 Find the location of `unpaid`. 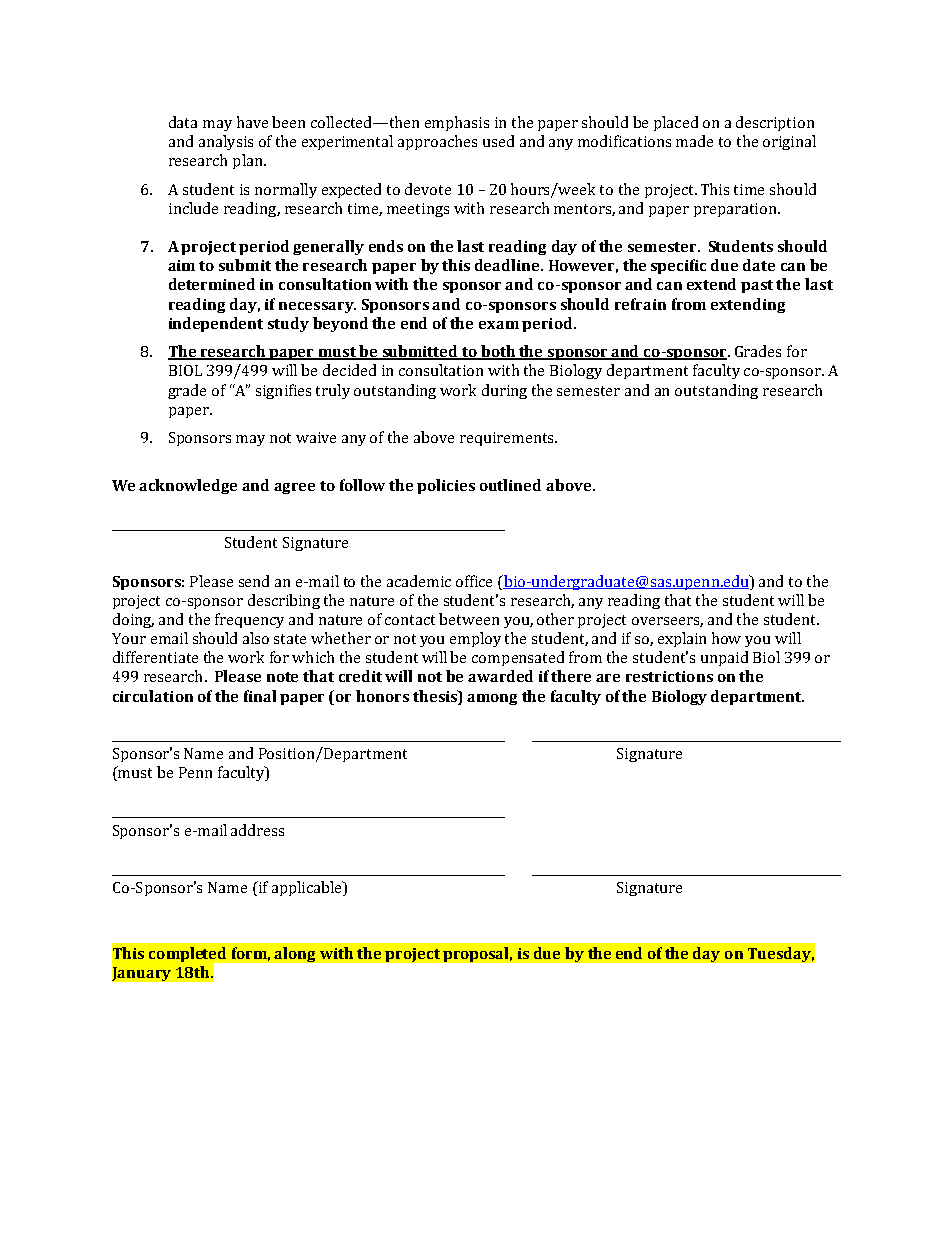

unpaid is located at coordinates (724, 658).
